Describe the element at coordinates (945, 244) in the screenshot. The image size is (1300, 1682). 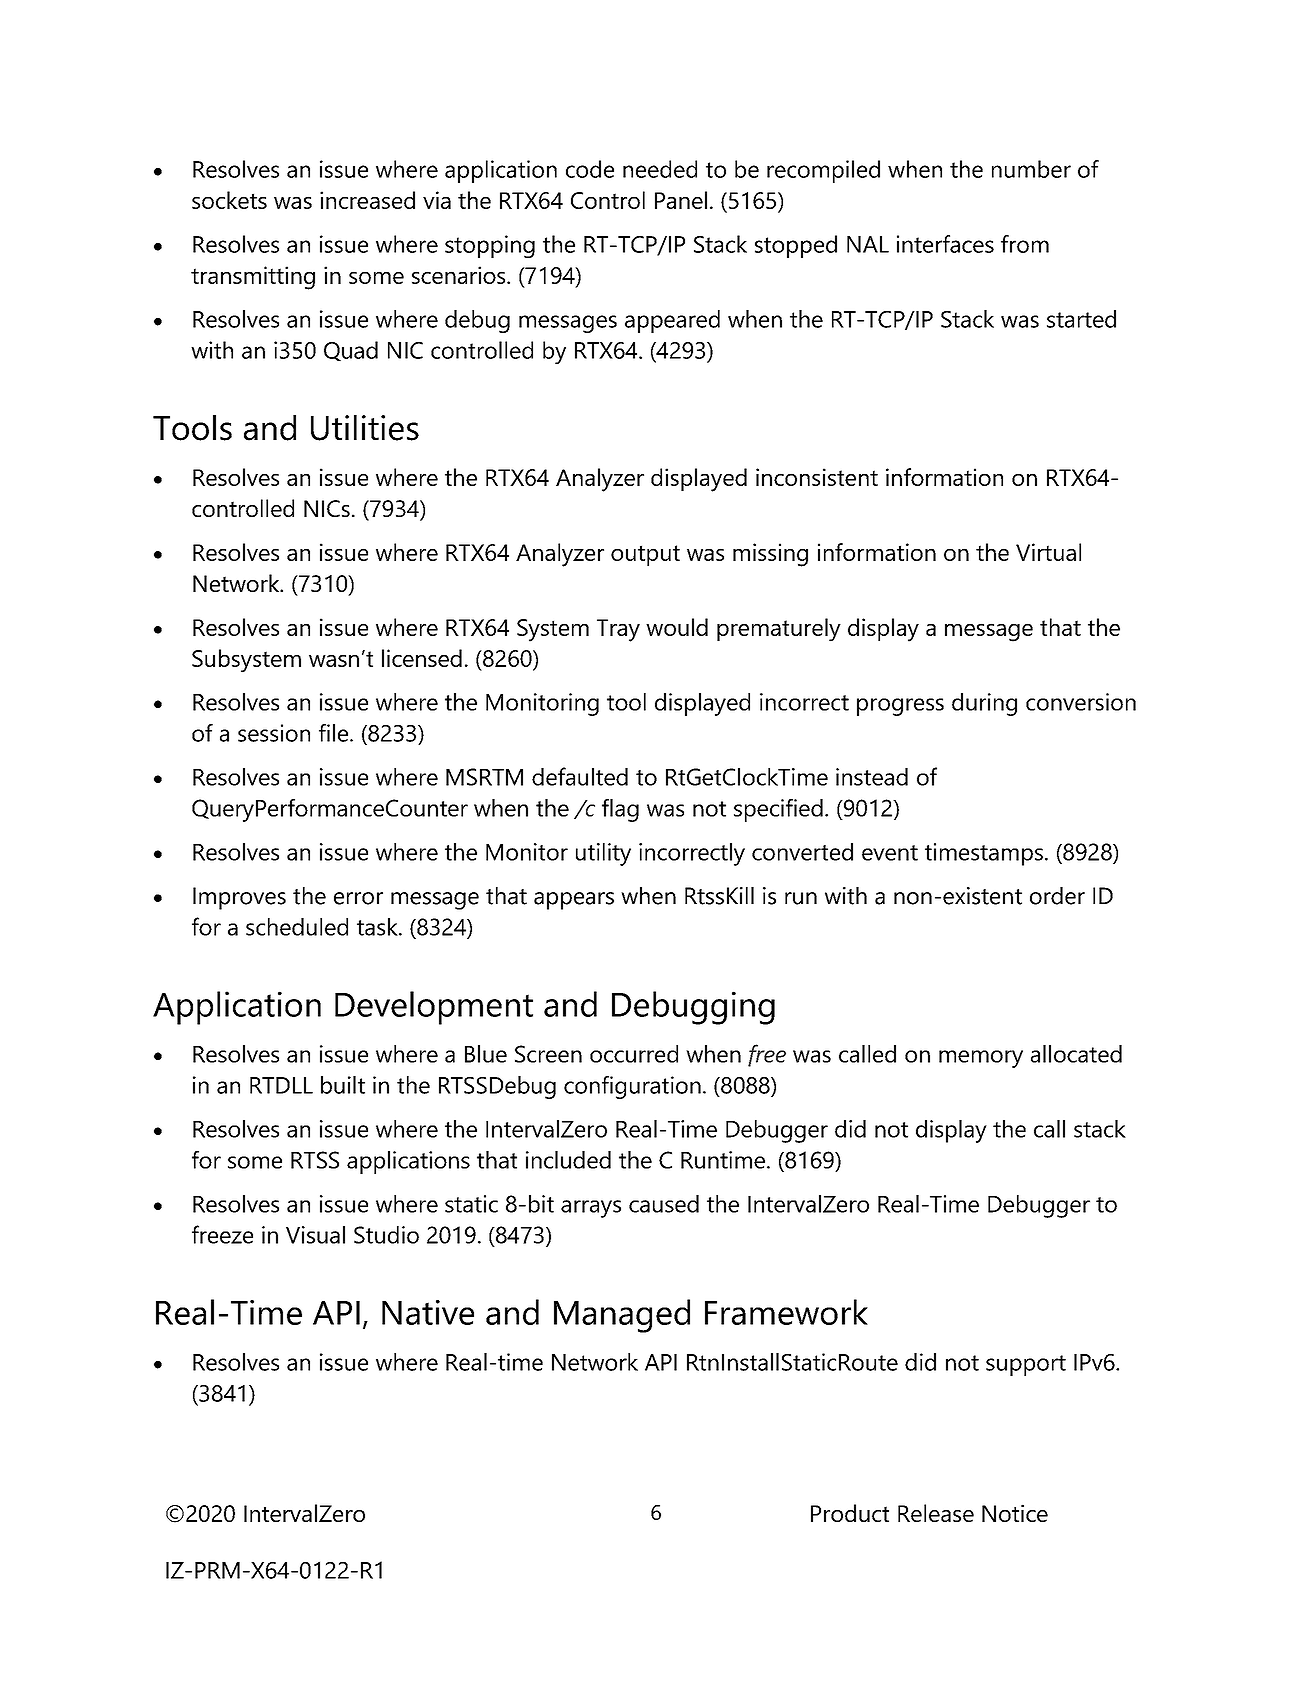
I see `interfaces` at that location.
